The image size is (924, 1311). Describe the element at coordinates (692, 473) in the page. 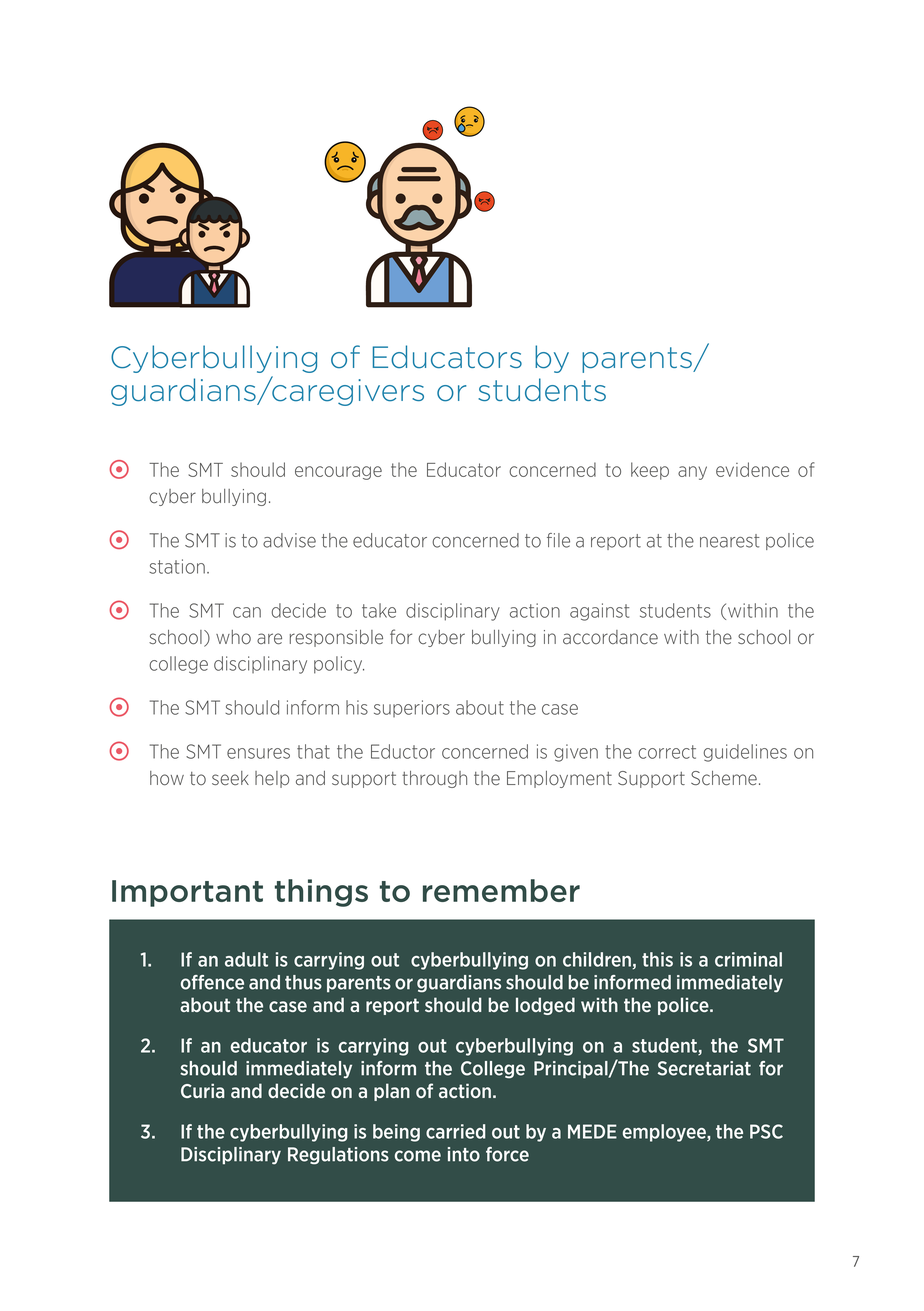

I see `any` at that location.
